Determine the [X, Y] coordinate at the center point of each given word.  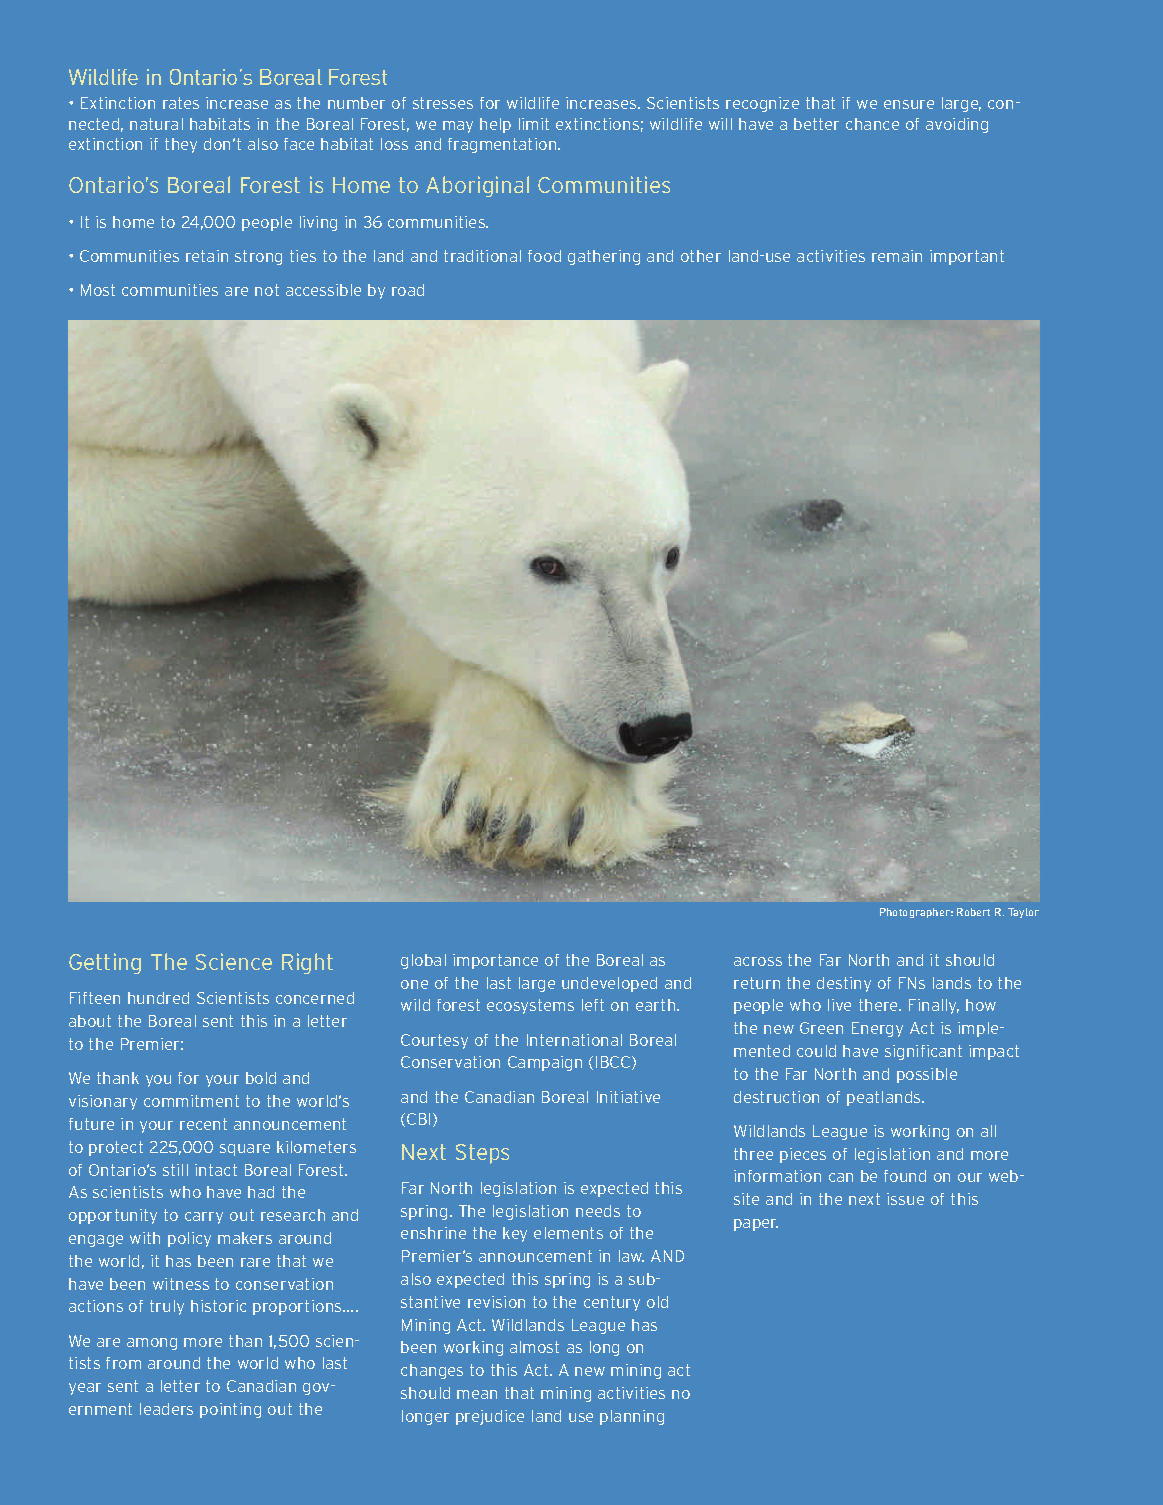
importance [495, 961]
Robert [973, 912]
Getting [105, 963]
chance [872, 124]
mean [477, 1394]
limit [534, 124]
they [181, 145]
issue [905, 1199]
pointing [230, 1410]
